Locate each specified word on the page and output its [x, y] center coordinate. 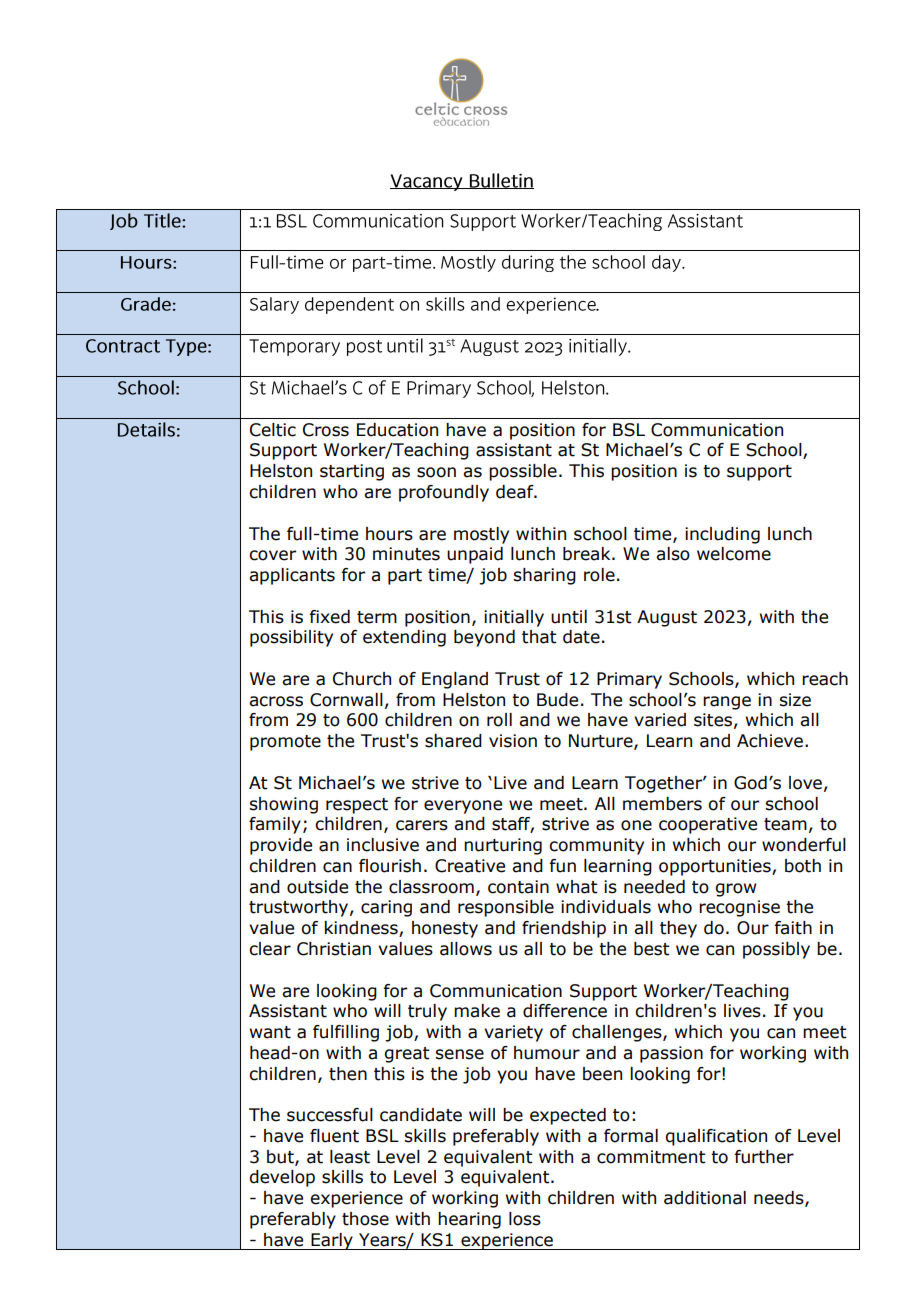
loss [525, 1219]
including [722, 535]
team [785, 824]
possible [523, 472]
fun [562, 866]
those [365, 1219]
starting [352, 472]
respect [357, 806]
